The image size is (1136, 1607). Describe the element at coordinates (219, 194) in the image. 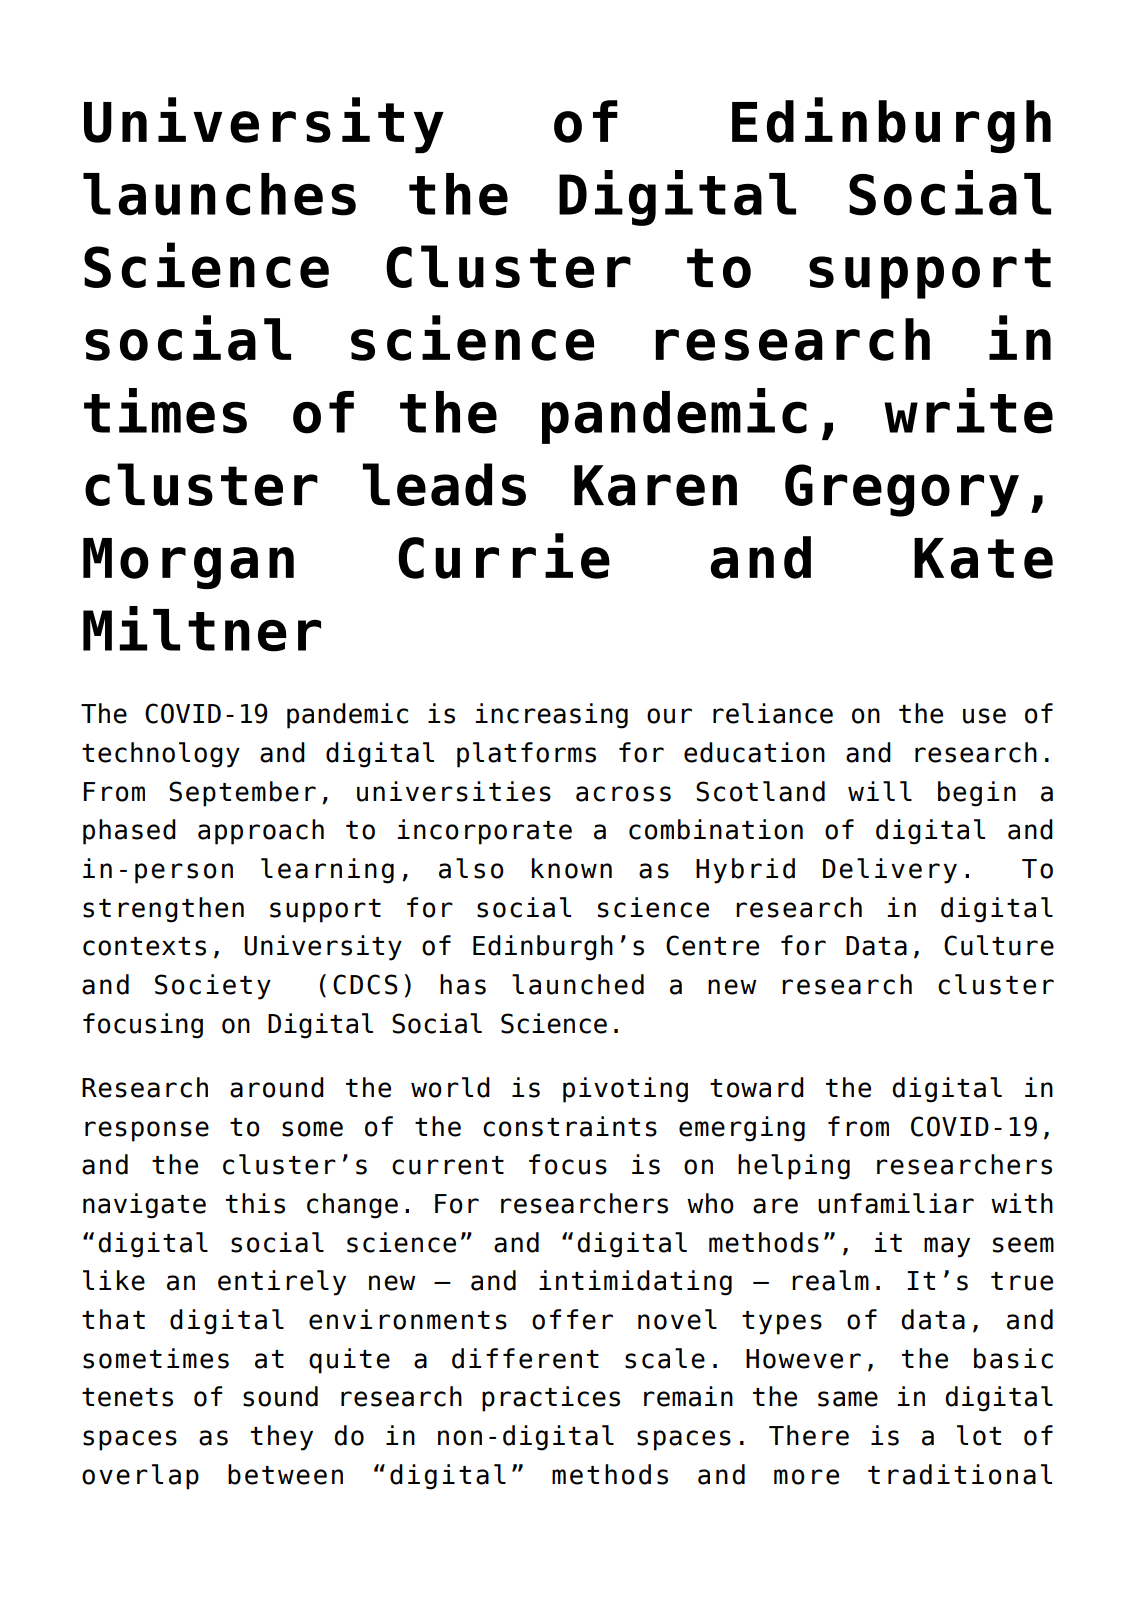

I see `launches` at that location.
